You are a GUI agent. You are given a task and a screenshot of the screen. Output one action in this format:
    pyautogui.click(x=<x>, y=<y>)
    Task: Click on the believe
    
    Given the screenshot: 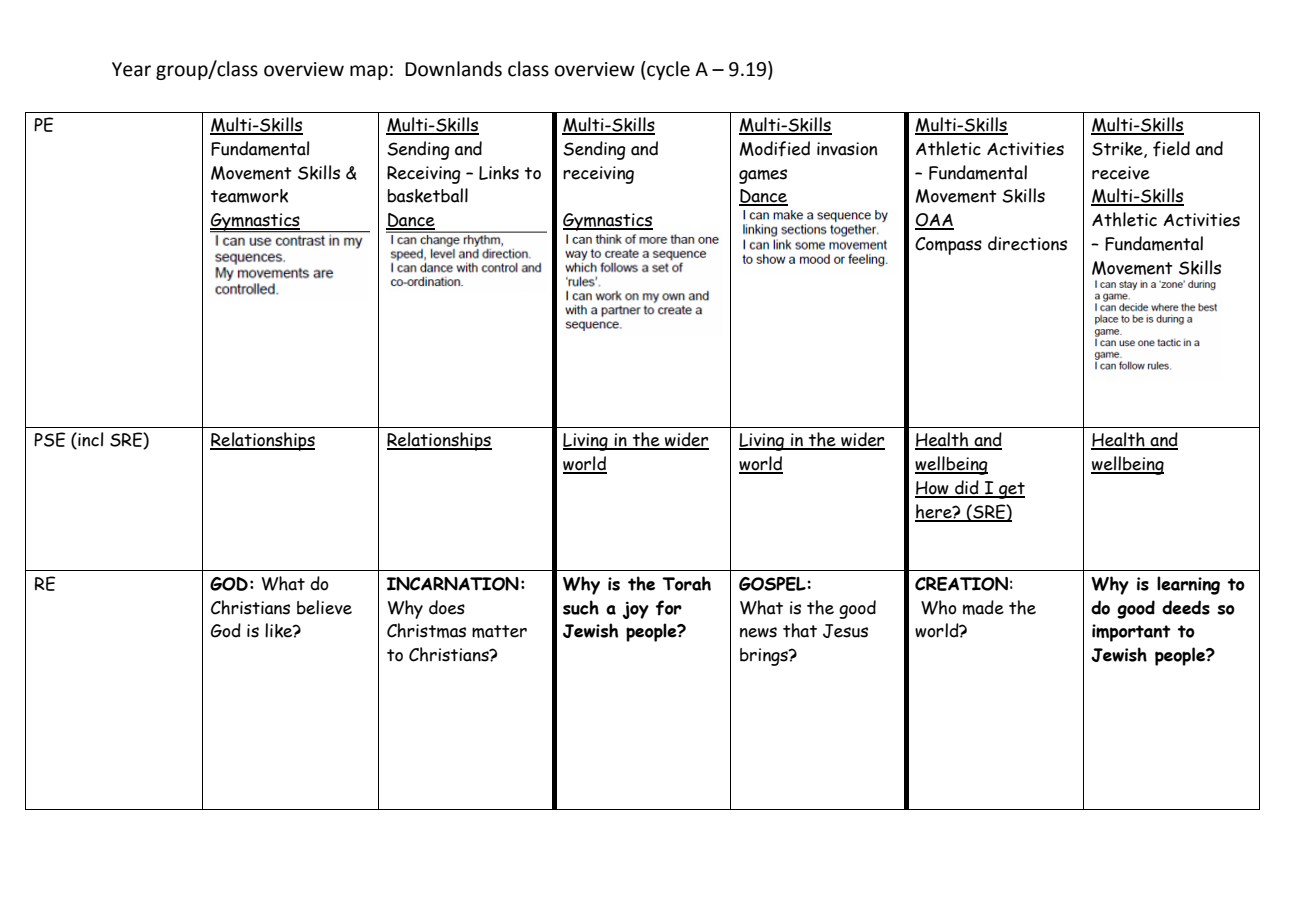 What is the action you would take?
    pyautogui.click(x=324, y=607)
